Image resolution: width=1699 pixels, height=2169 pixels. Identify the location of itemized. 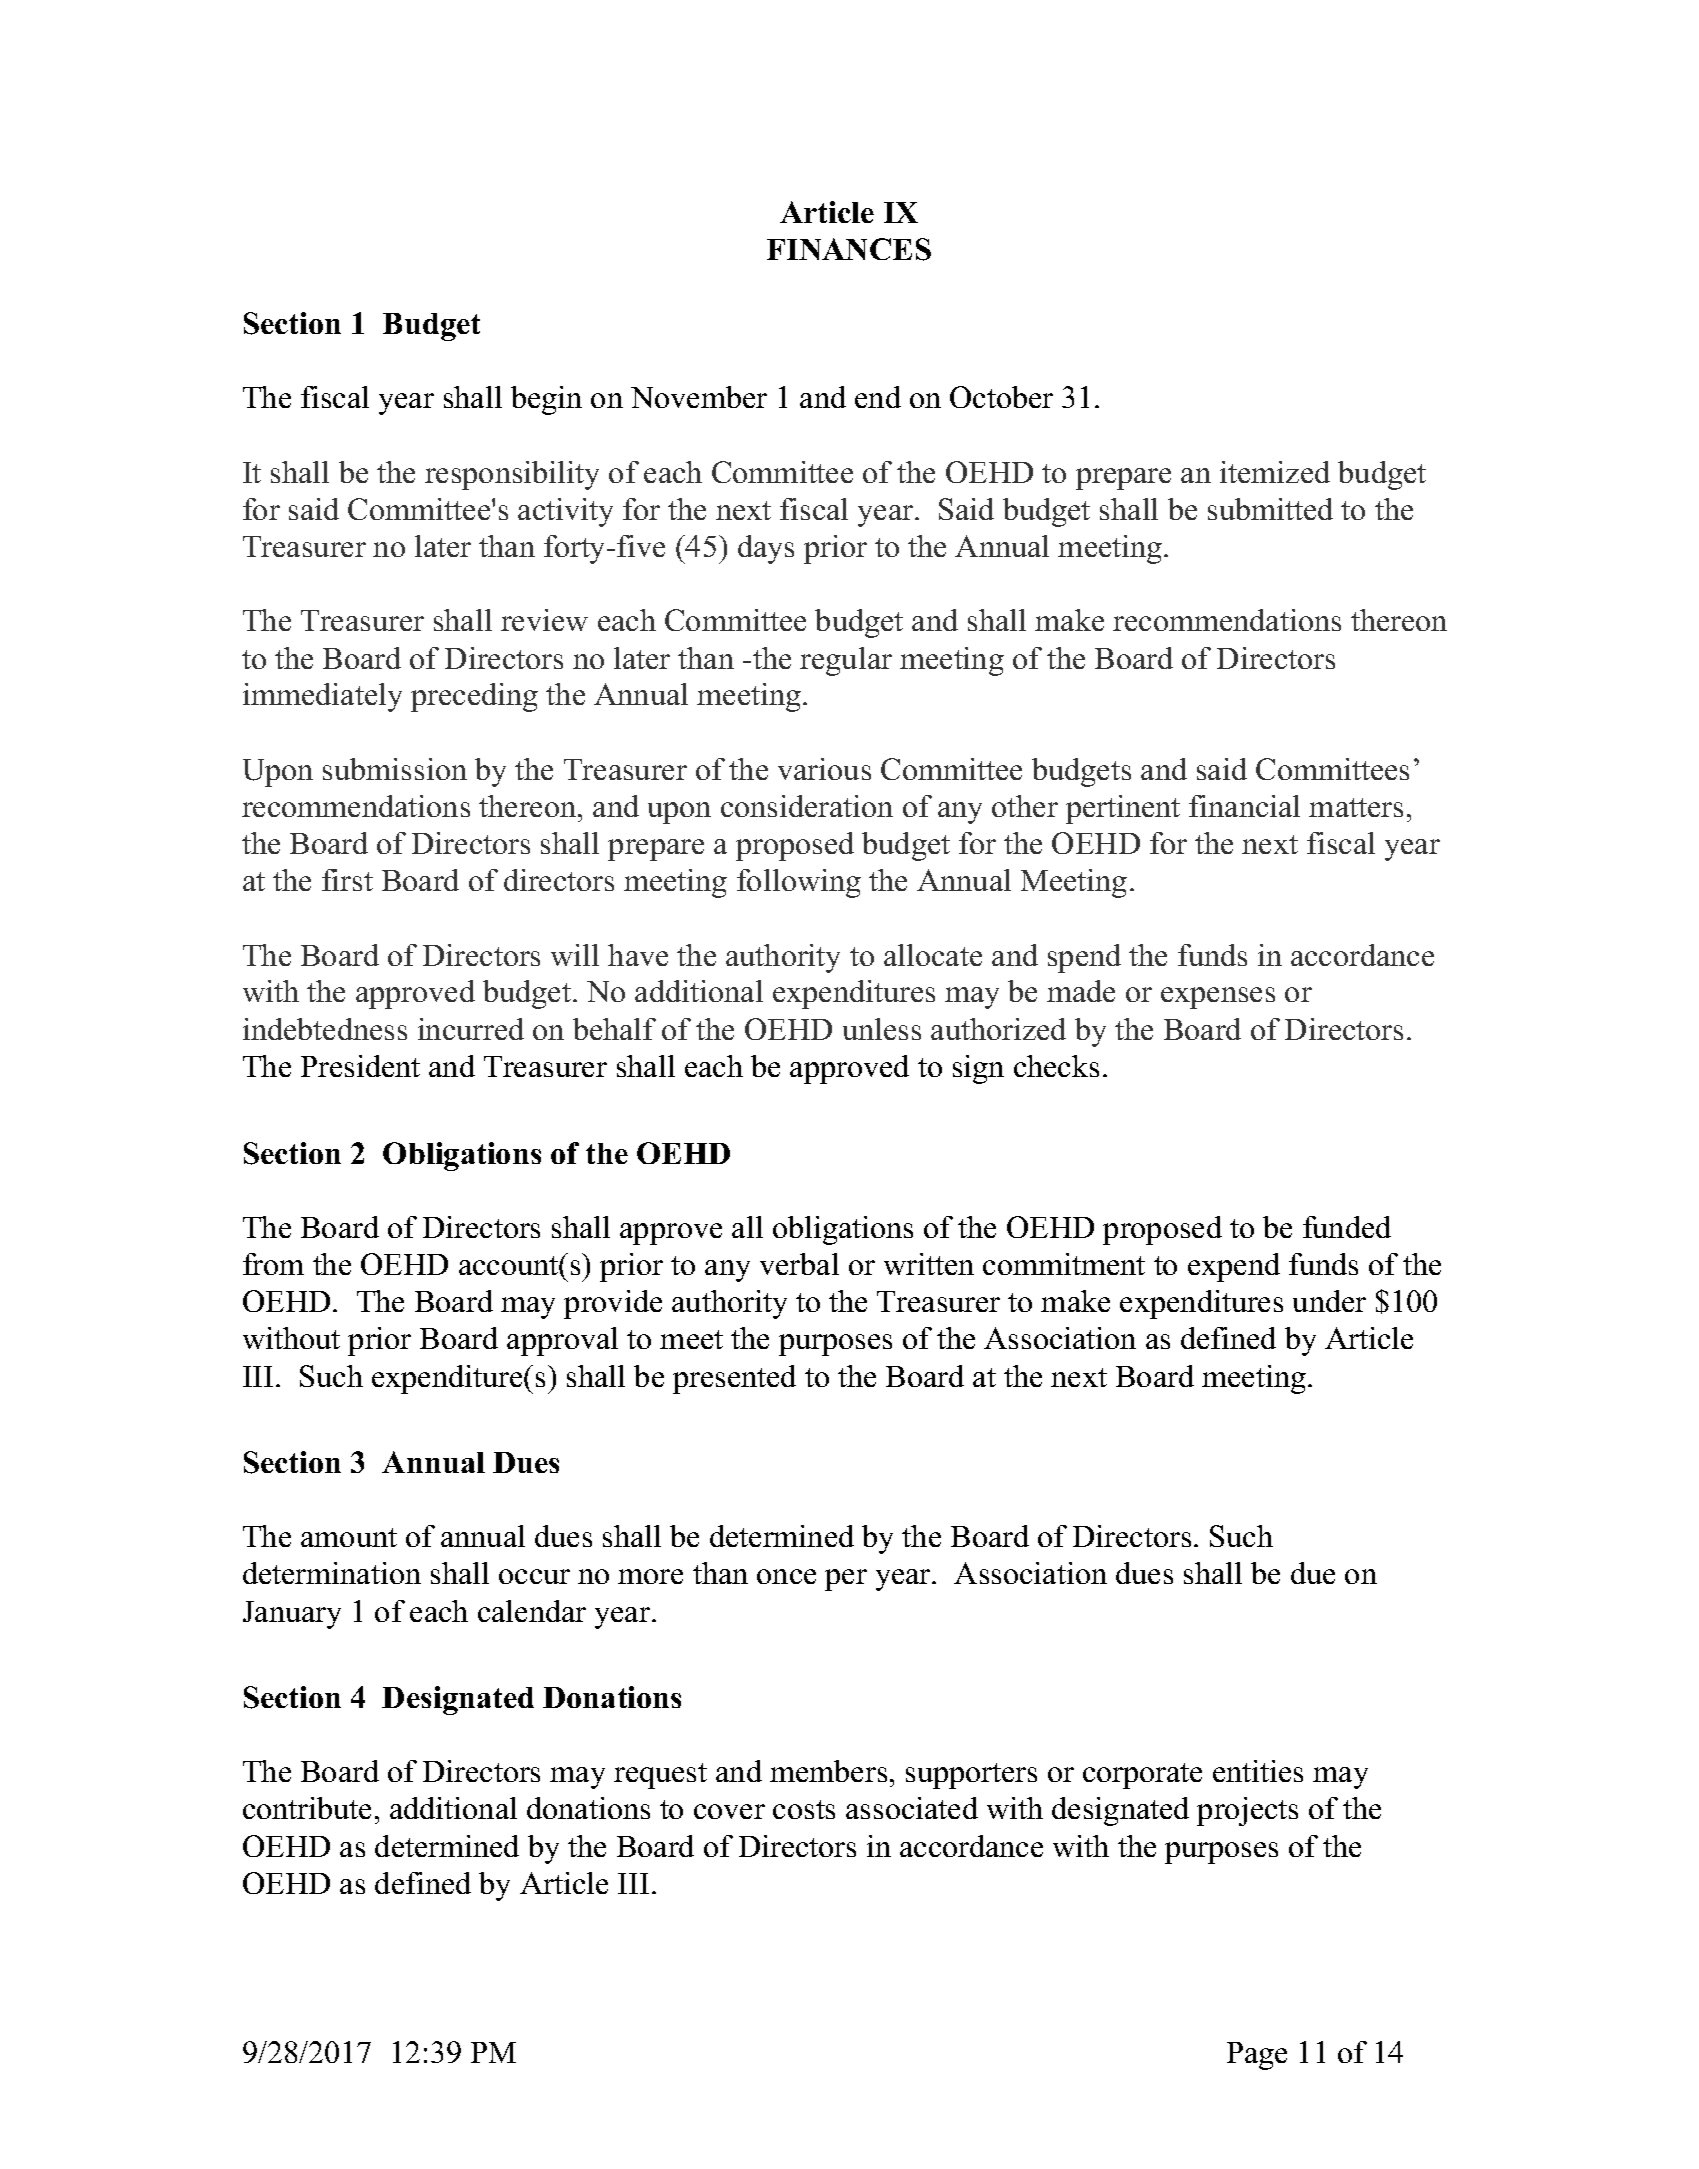
(1275, 472).
